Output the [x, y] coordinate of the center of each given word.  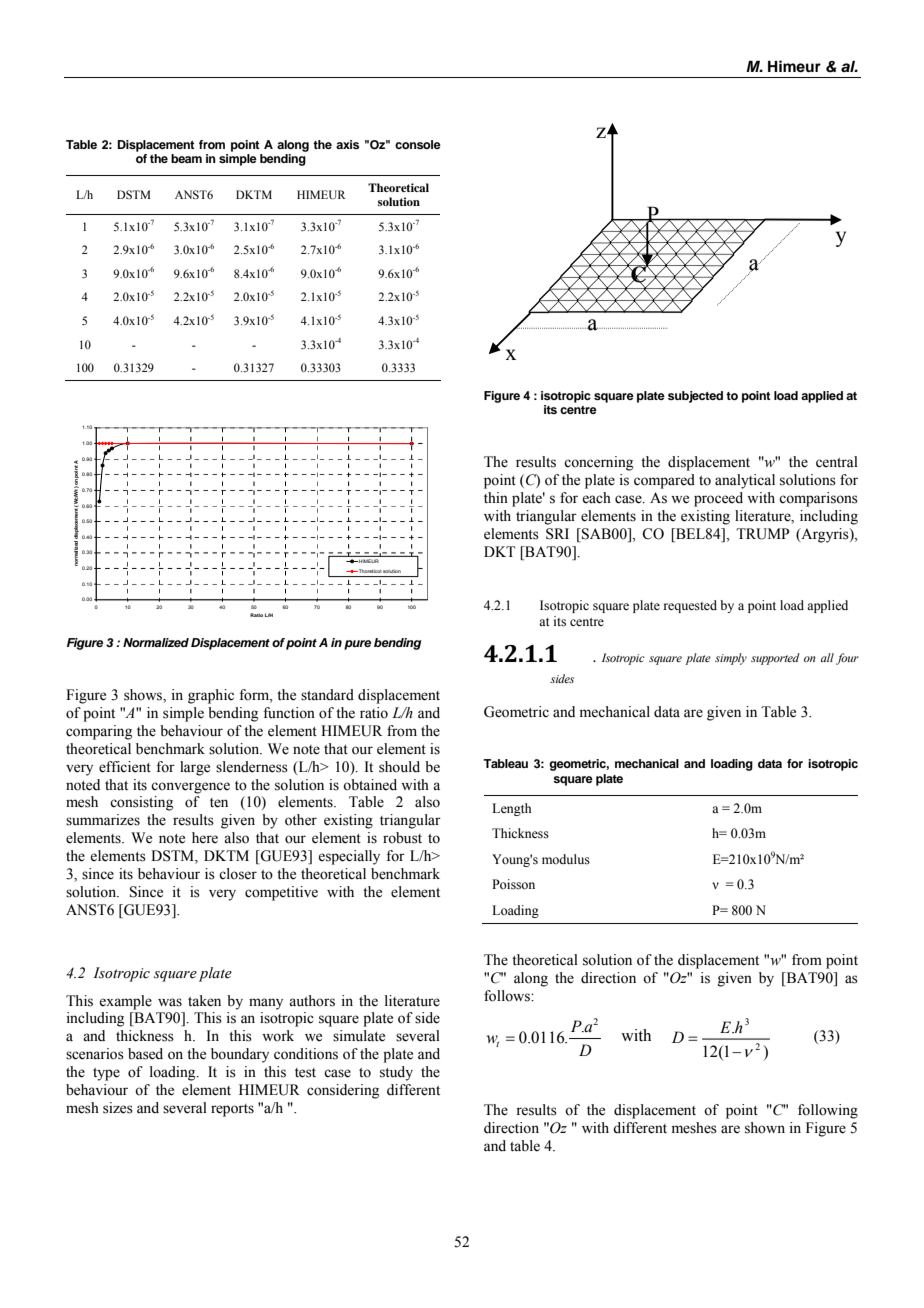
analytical [745, 481]
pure [357, 645]
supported [775, 659]
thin [496, 497]
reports [232, 1110]
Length [511, 809]
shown [765, 1128]
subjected [695, 397]
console [418, 144]
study [396, 1073]
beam [186, 158]
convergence [190, 788]
